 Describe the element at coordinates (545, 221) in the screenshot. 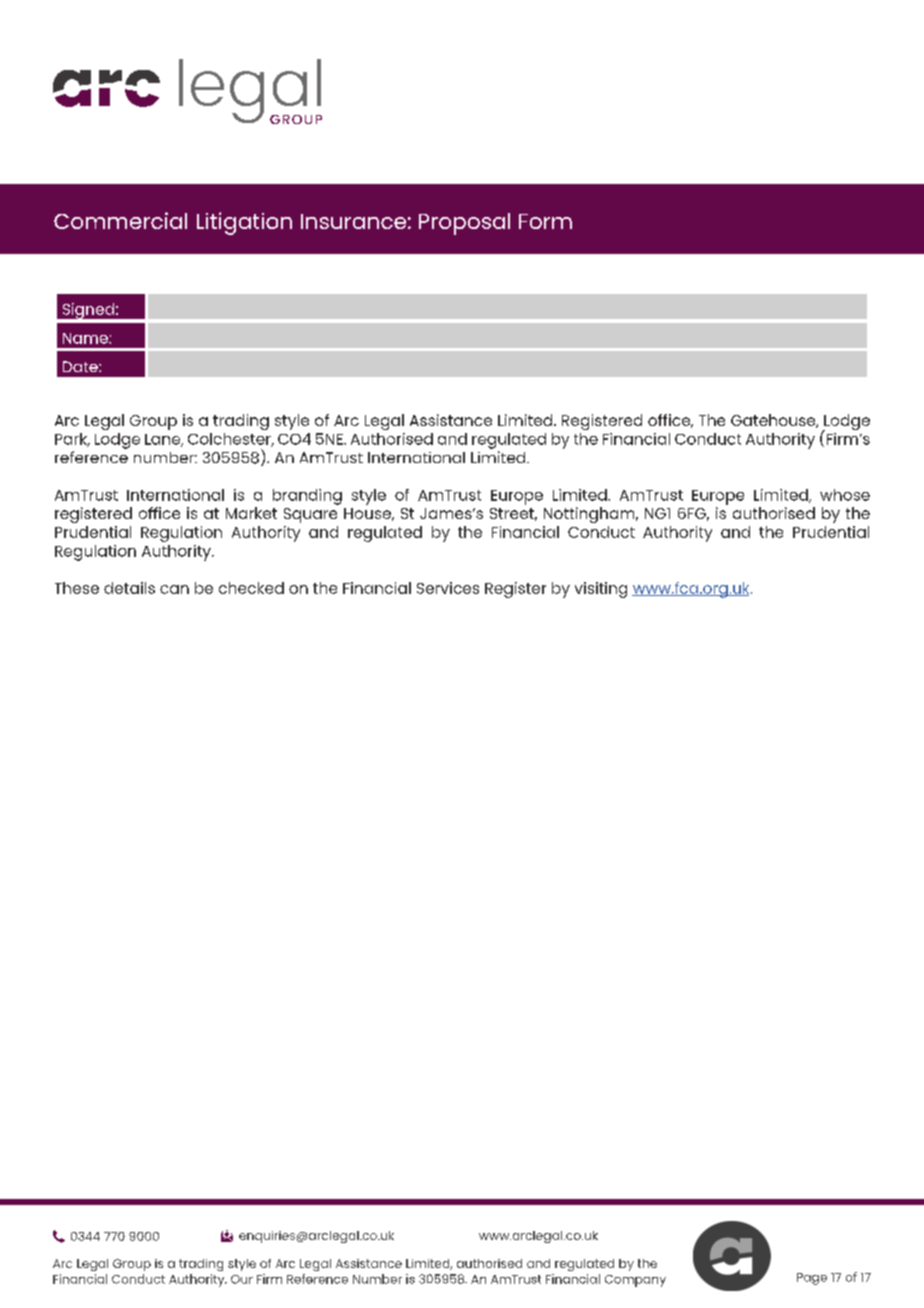

I see `Form` at that location.
